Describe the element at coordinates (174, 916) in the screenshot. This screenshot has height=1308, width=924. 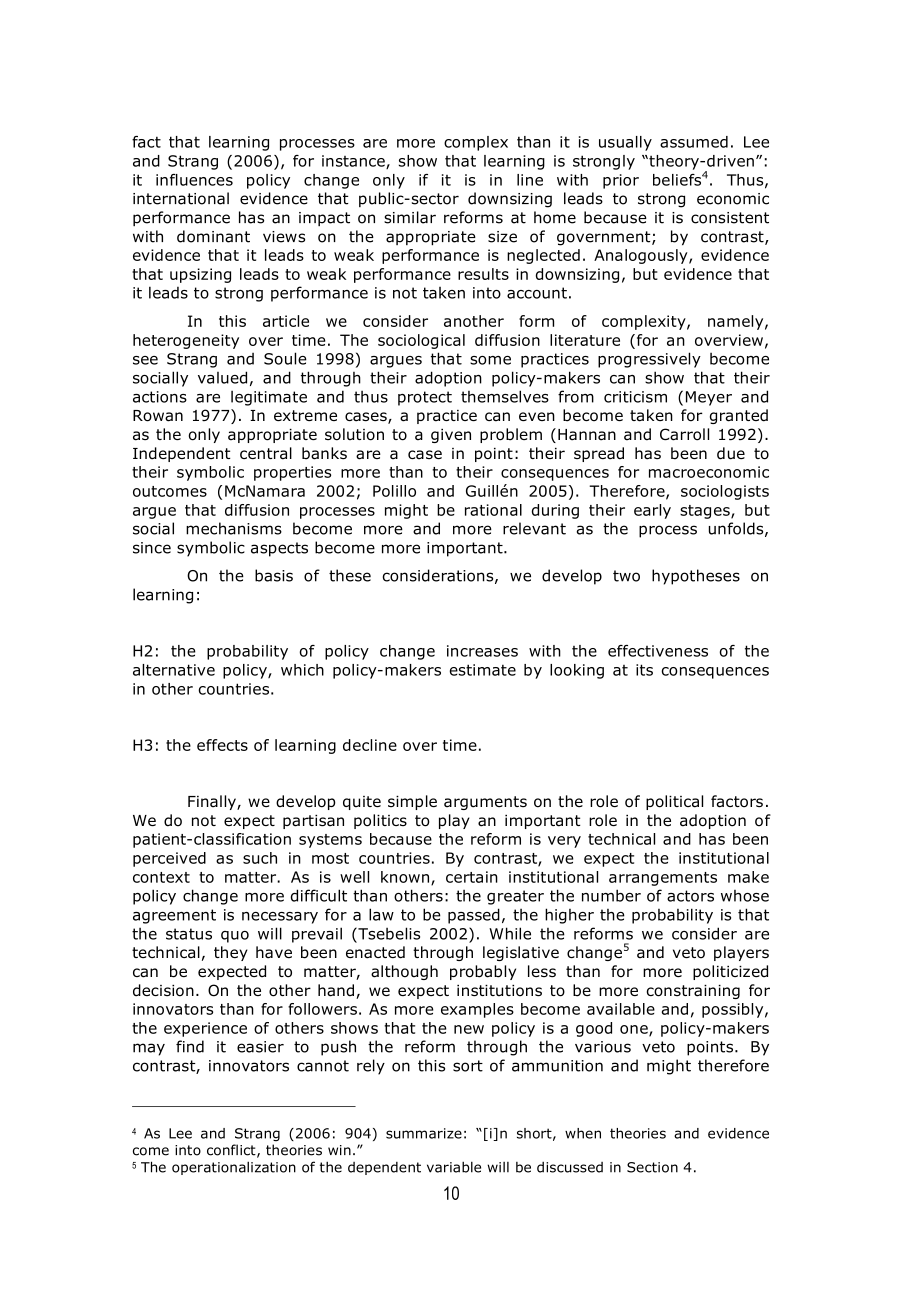
I see `agreement` at that location.
